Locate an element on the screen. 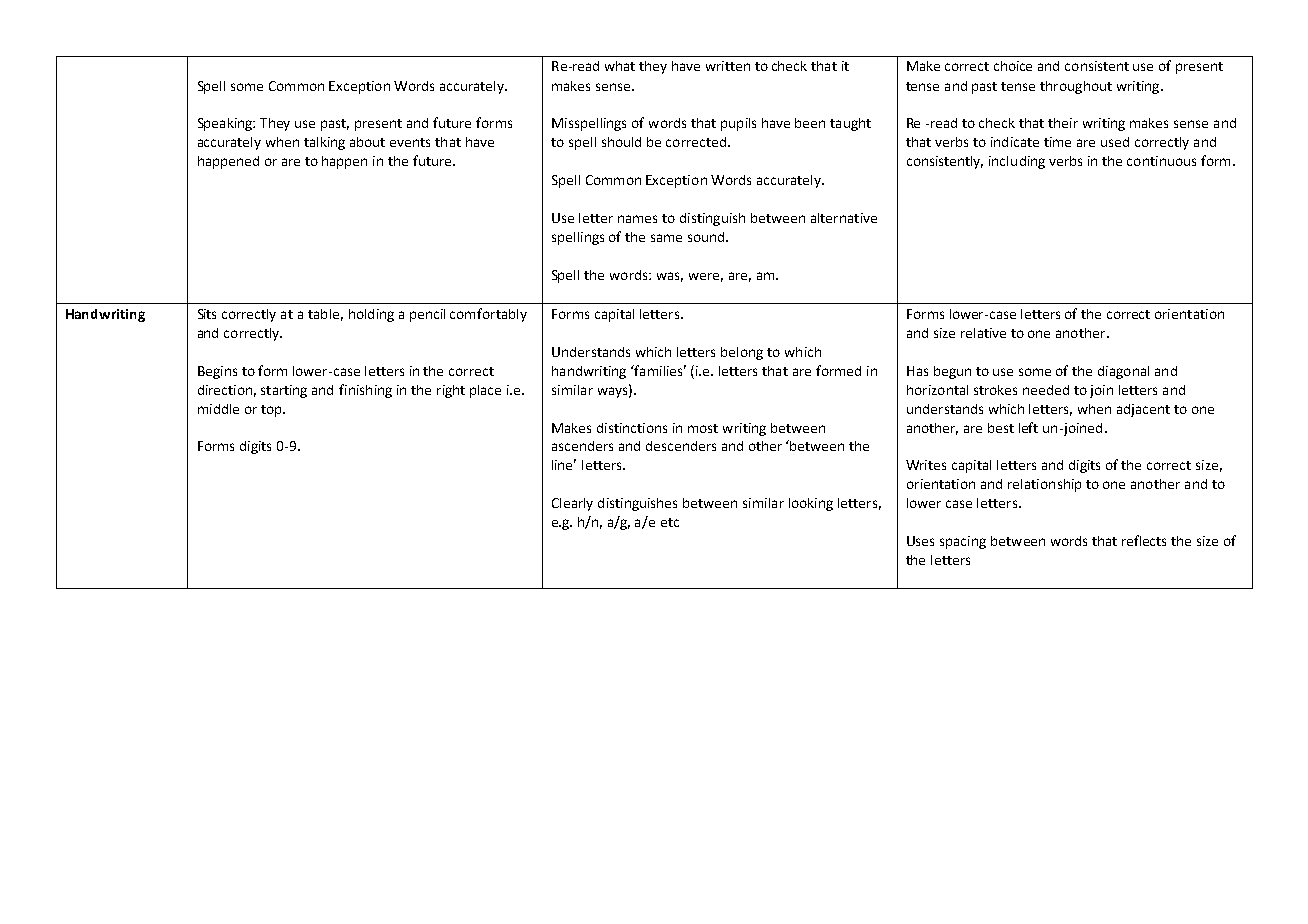 The width and height of the screenshot is (1308, 924). holding is located at coordinates (371, 315).
